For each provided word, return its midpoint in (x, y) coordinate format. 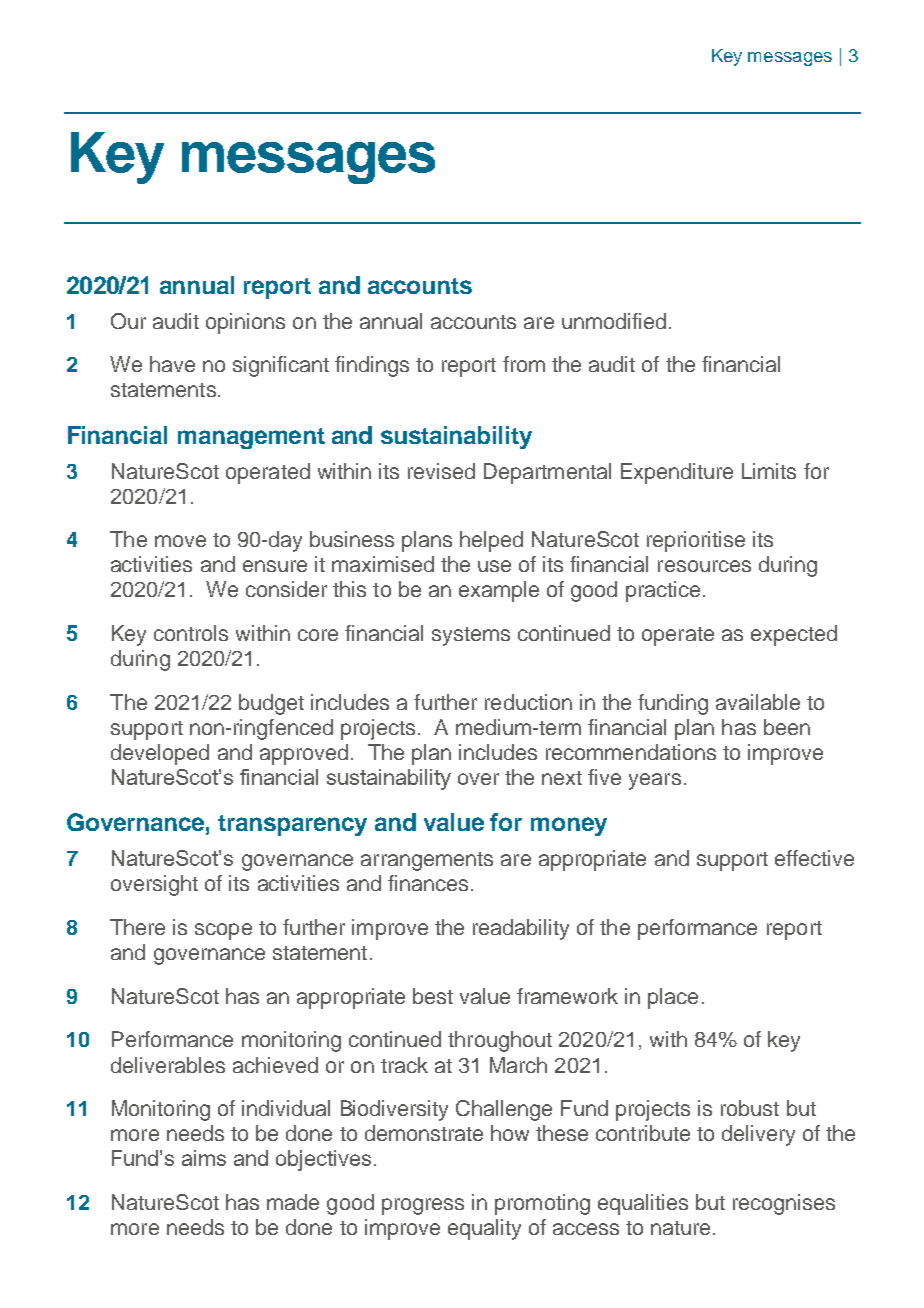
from (524, 364)
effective (814, 858)
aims (204, 1158)
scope (223, 931)
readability (521, 929)
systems (471, 636)
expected (794, 635)
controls (191, 633)
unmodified (614, 321)
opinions (245, 323)
